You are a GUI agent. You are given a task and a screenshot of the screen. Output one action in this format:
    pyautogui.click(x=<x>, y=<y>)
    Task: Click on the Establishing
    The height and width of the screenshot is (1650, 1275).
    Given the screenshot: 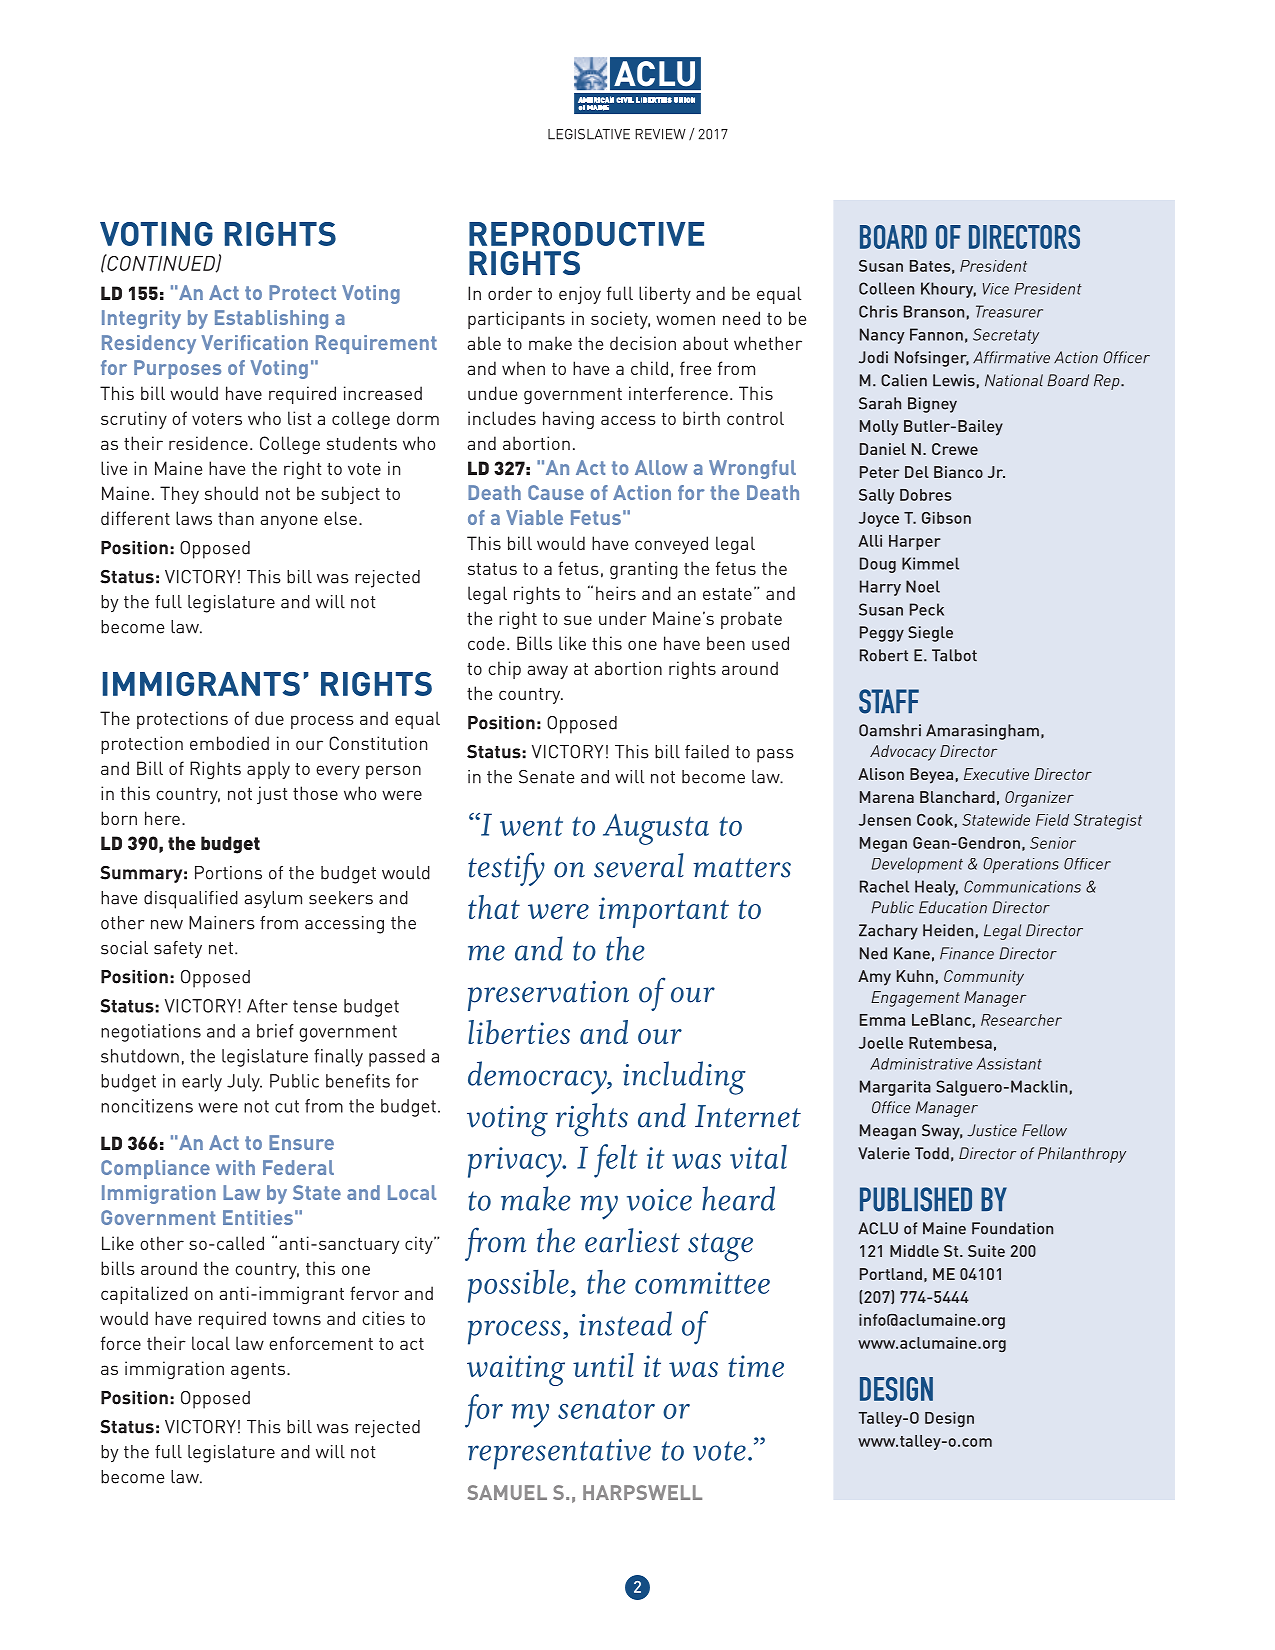 What is the action you would take?
    pyautogui.click(x=271, y=319)
